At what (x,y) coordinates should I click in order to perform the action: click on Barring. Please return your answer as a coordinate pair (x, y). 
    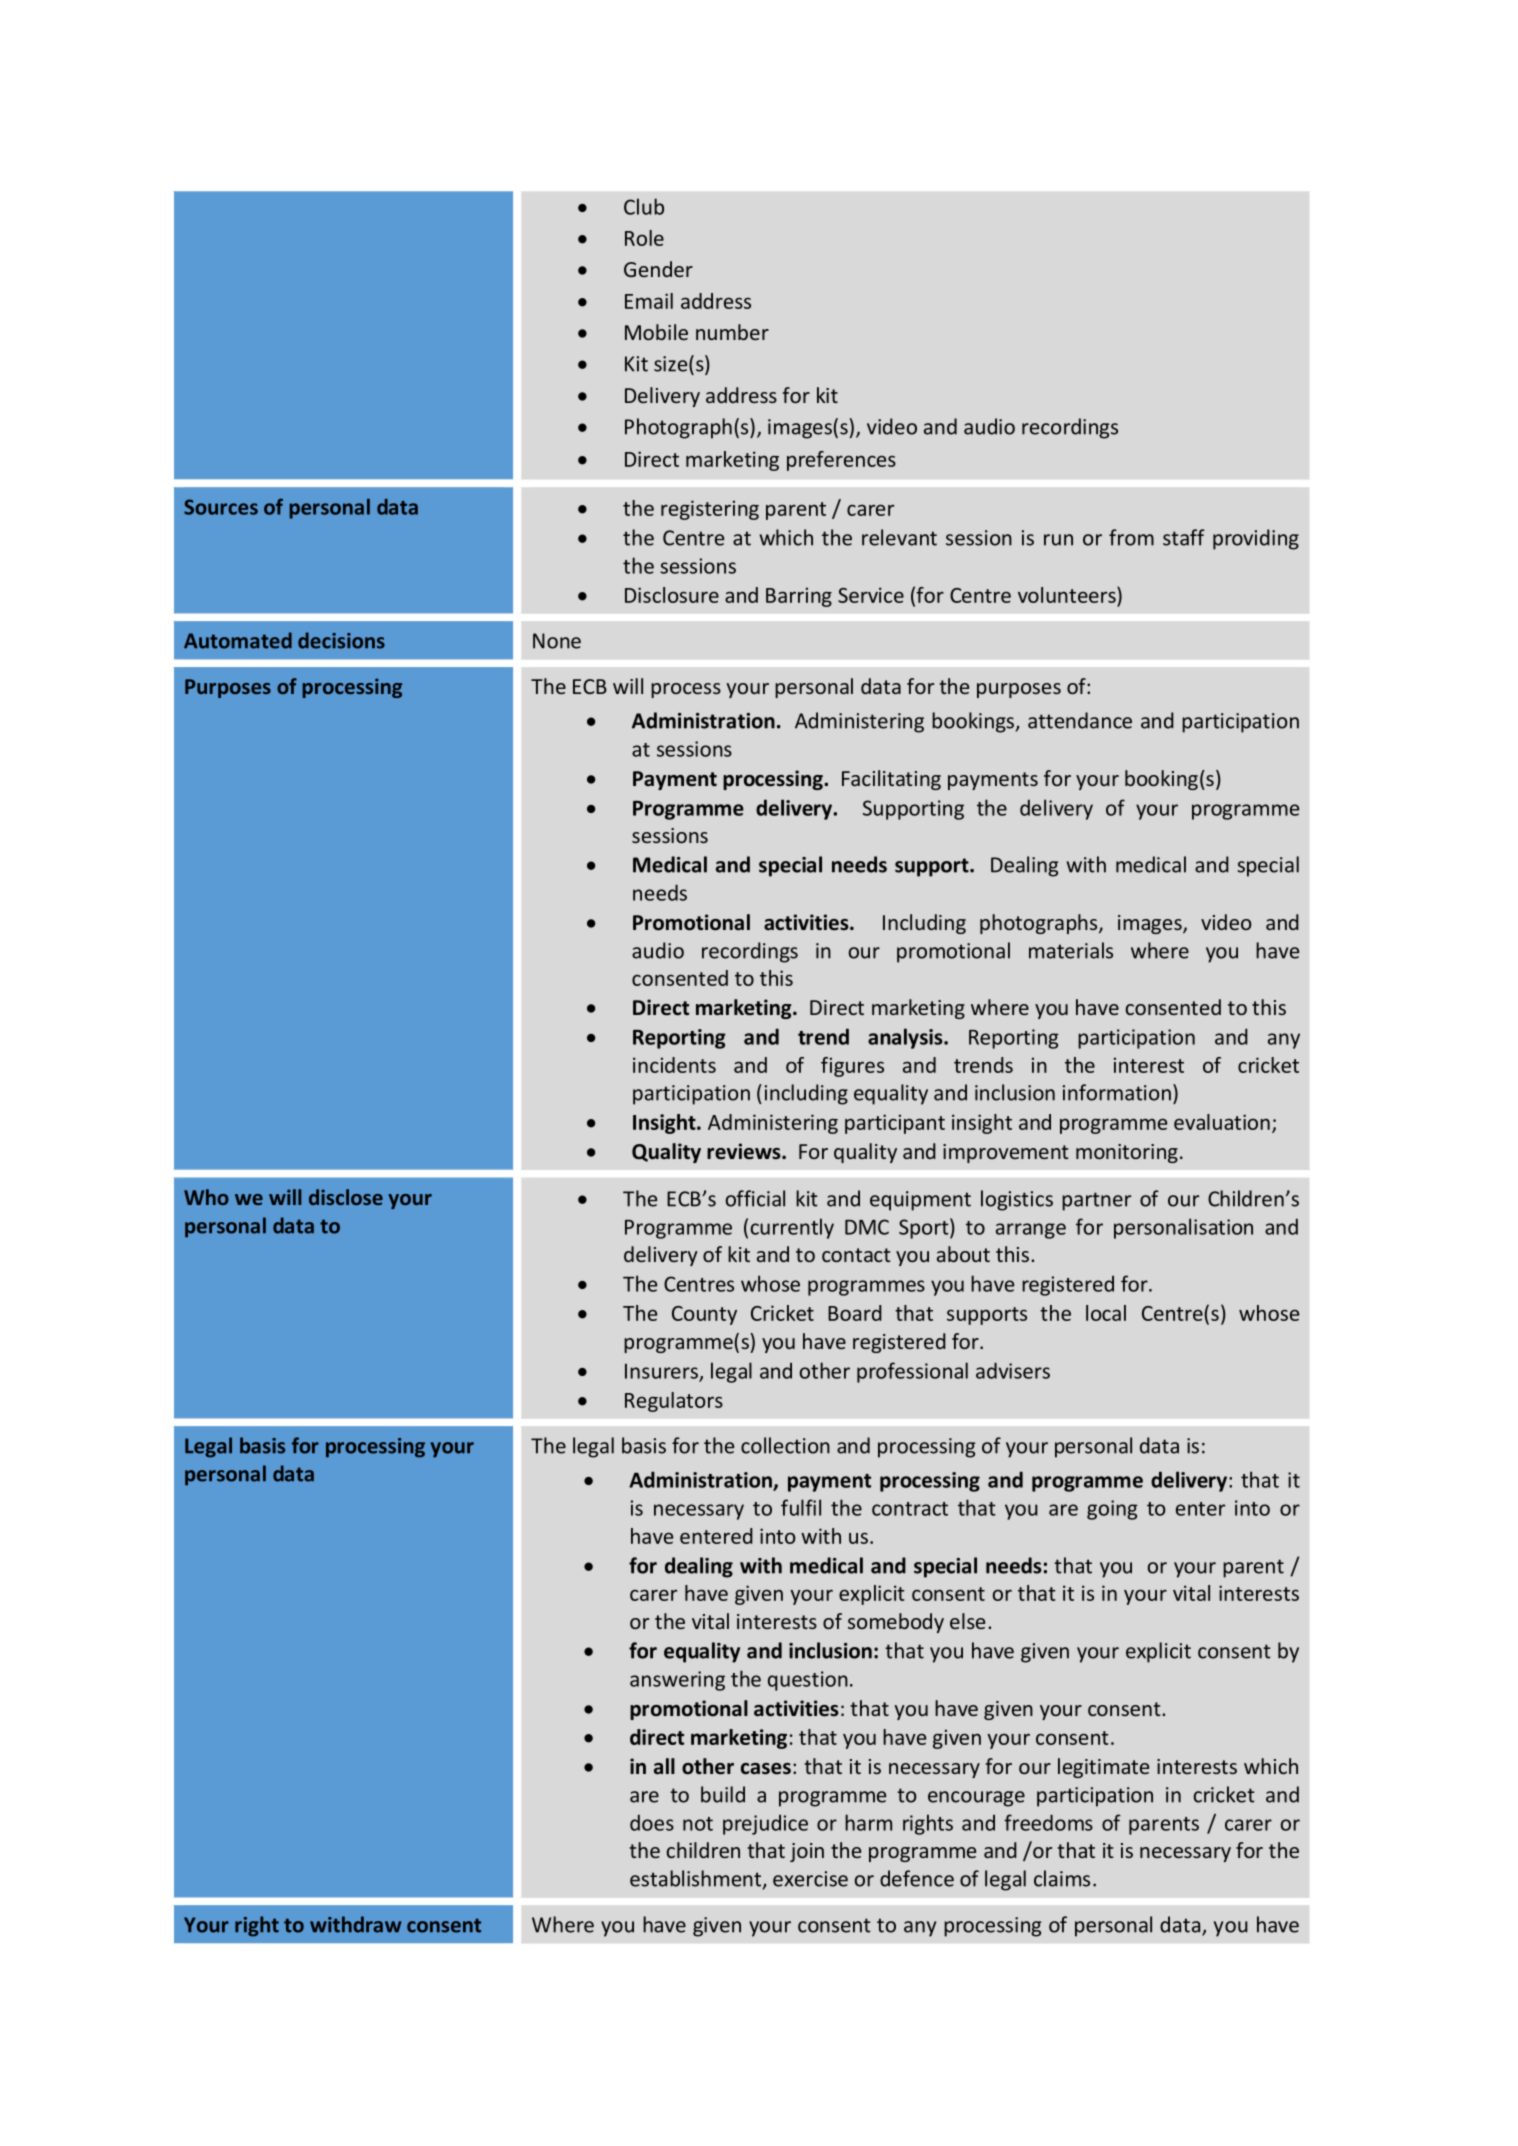
    Looking at the image, I should click on (799, 597).
